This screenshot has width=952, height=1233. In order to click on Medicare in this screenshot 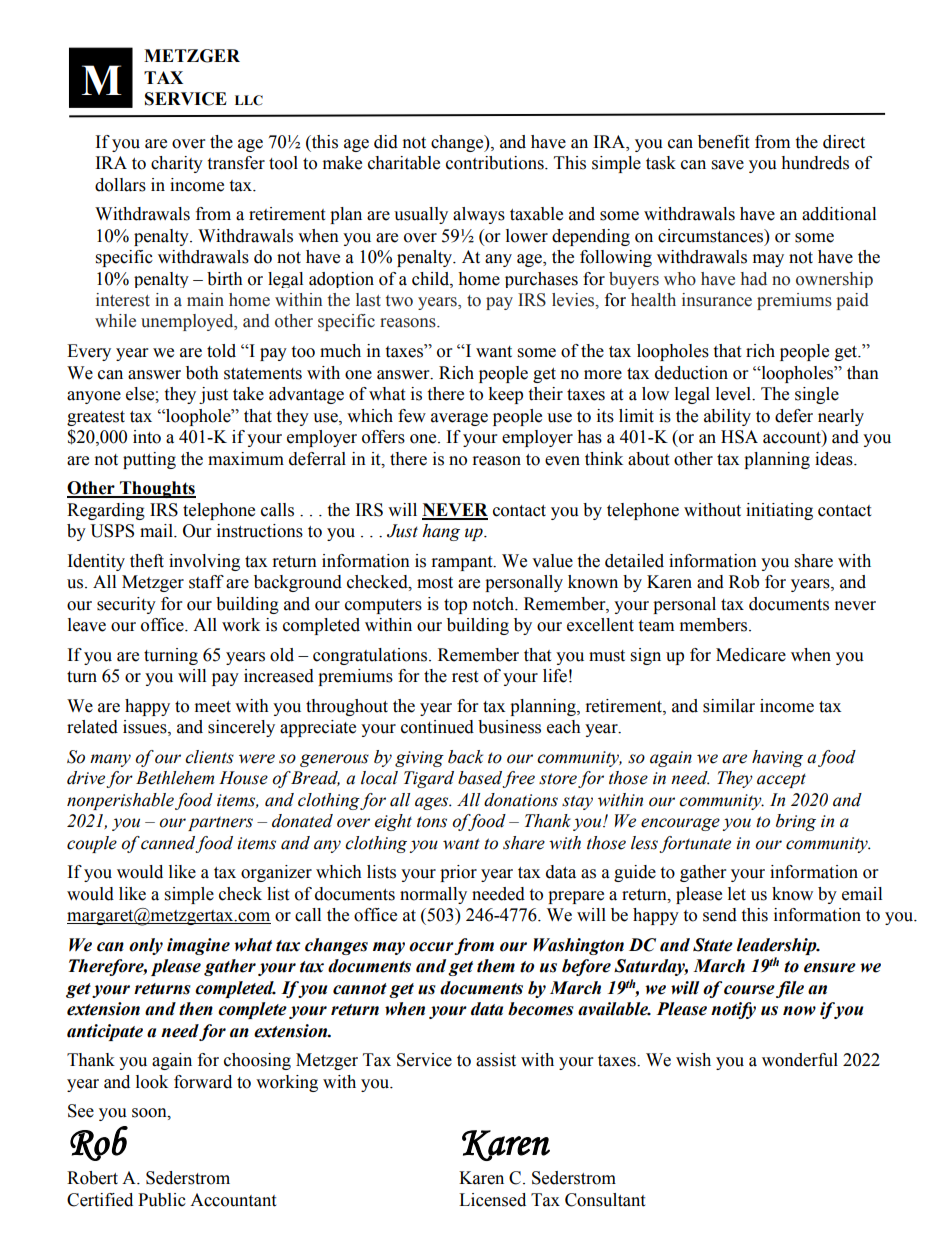, I will do `click(751, 655)`.
